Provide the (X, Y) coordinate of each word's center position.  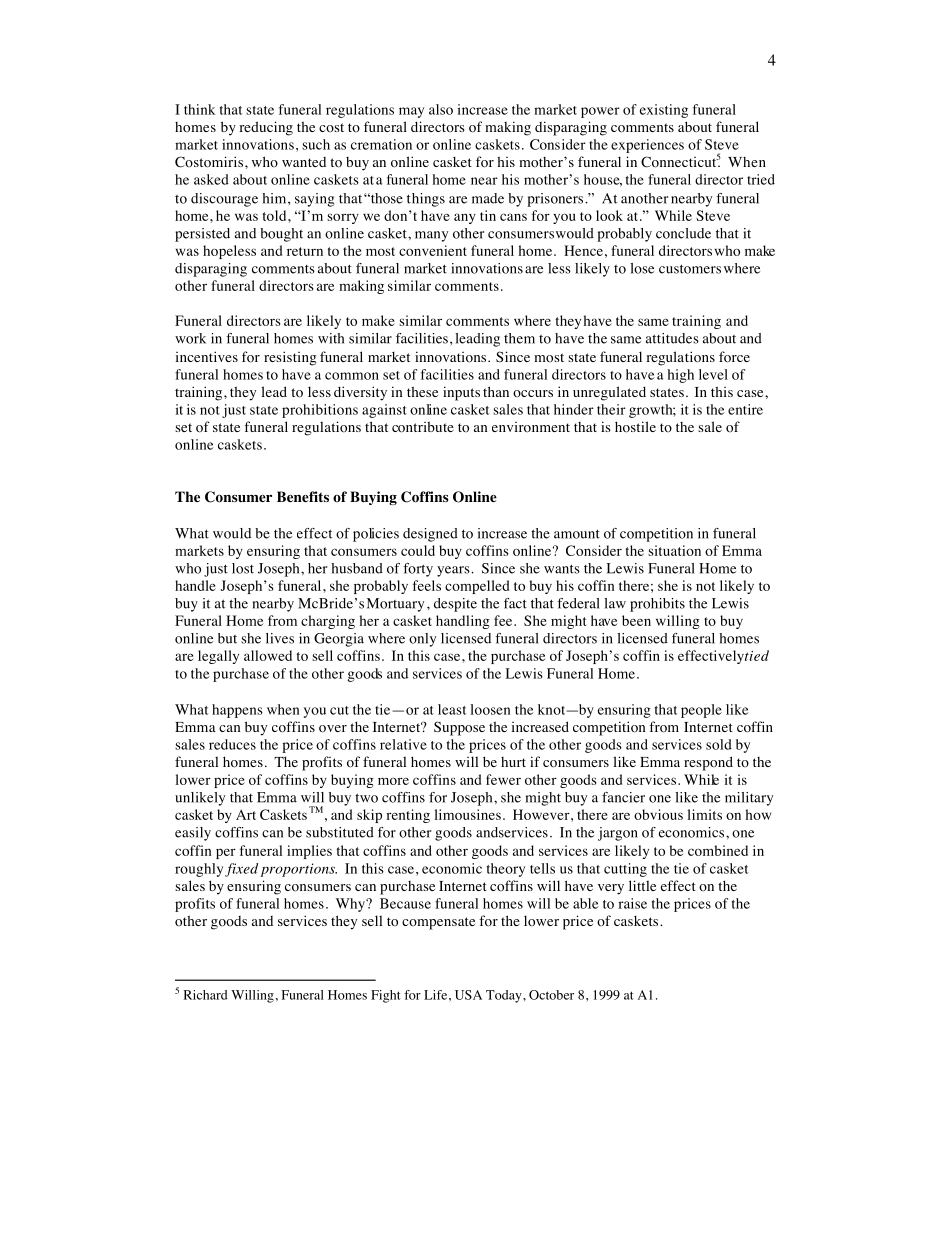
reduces (232, 744)
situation (674, 550)
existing (664, 111)
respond (708, 763)
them (519, 338)
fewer (503, 779)
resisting (290, 358)
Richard (206, 995)
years (454, 571)
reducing (266, 128)
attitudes (672, 338)
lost (243, 568)
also (441, 109)
